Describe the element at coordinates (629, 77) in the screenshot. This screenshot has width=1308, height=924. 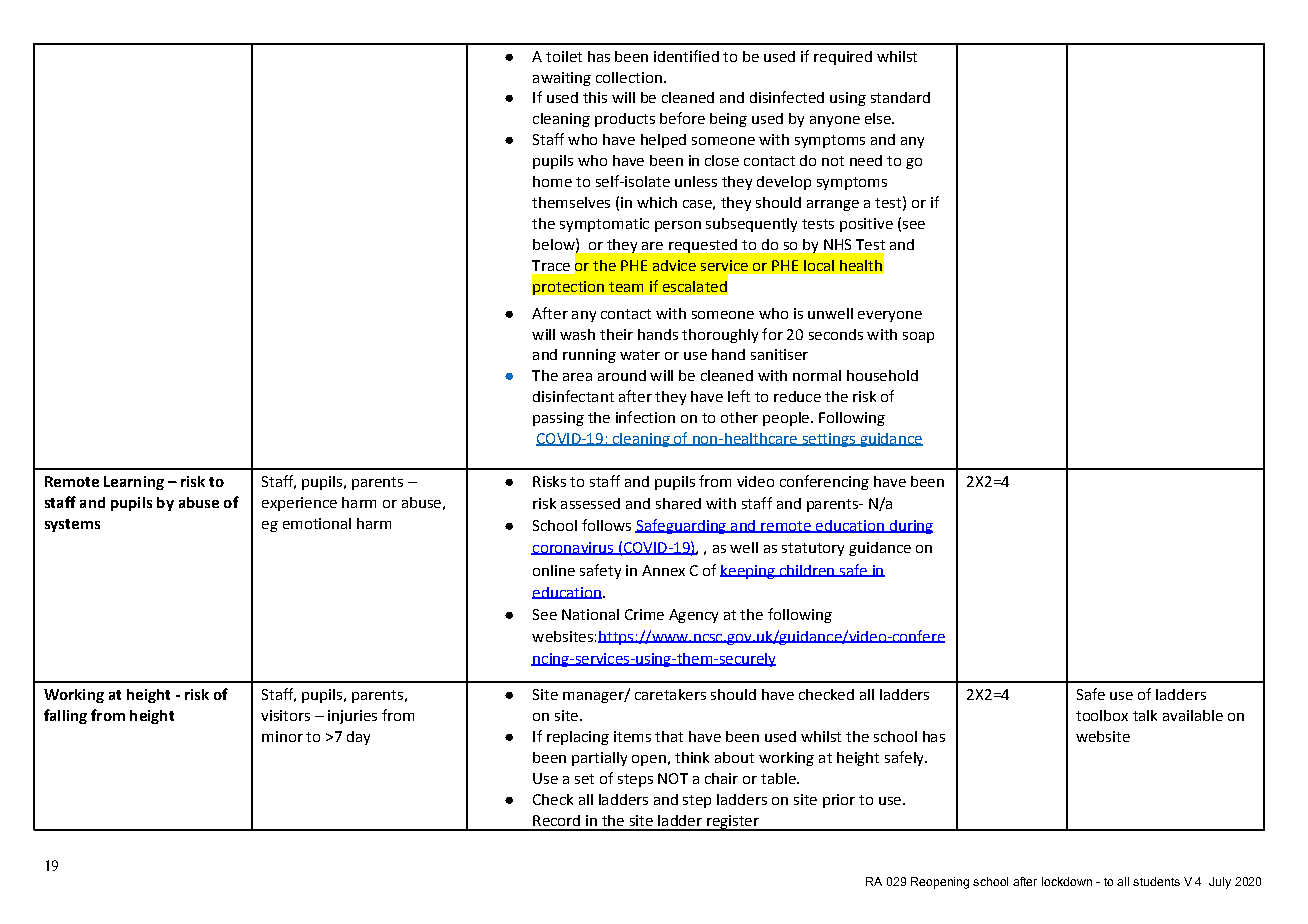
I see `collection` at that location.
